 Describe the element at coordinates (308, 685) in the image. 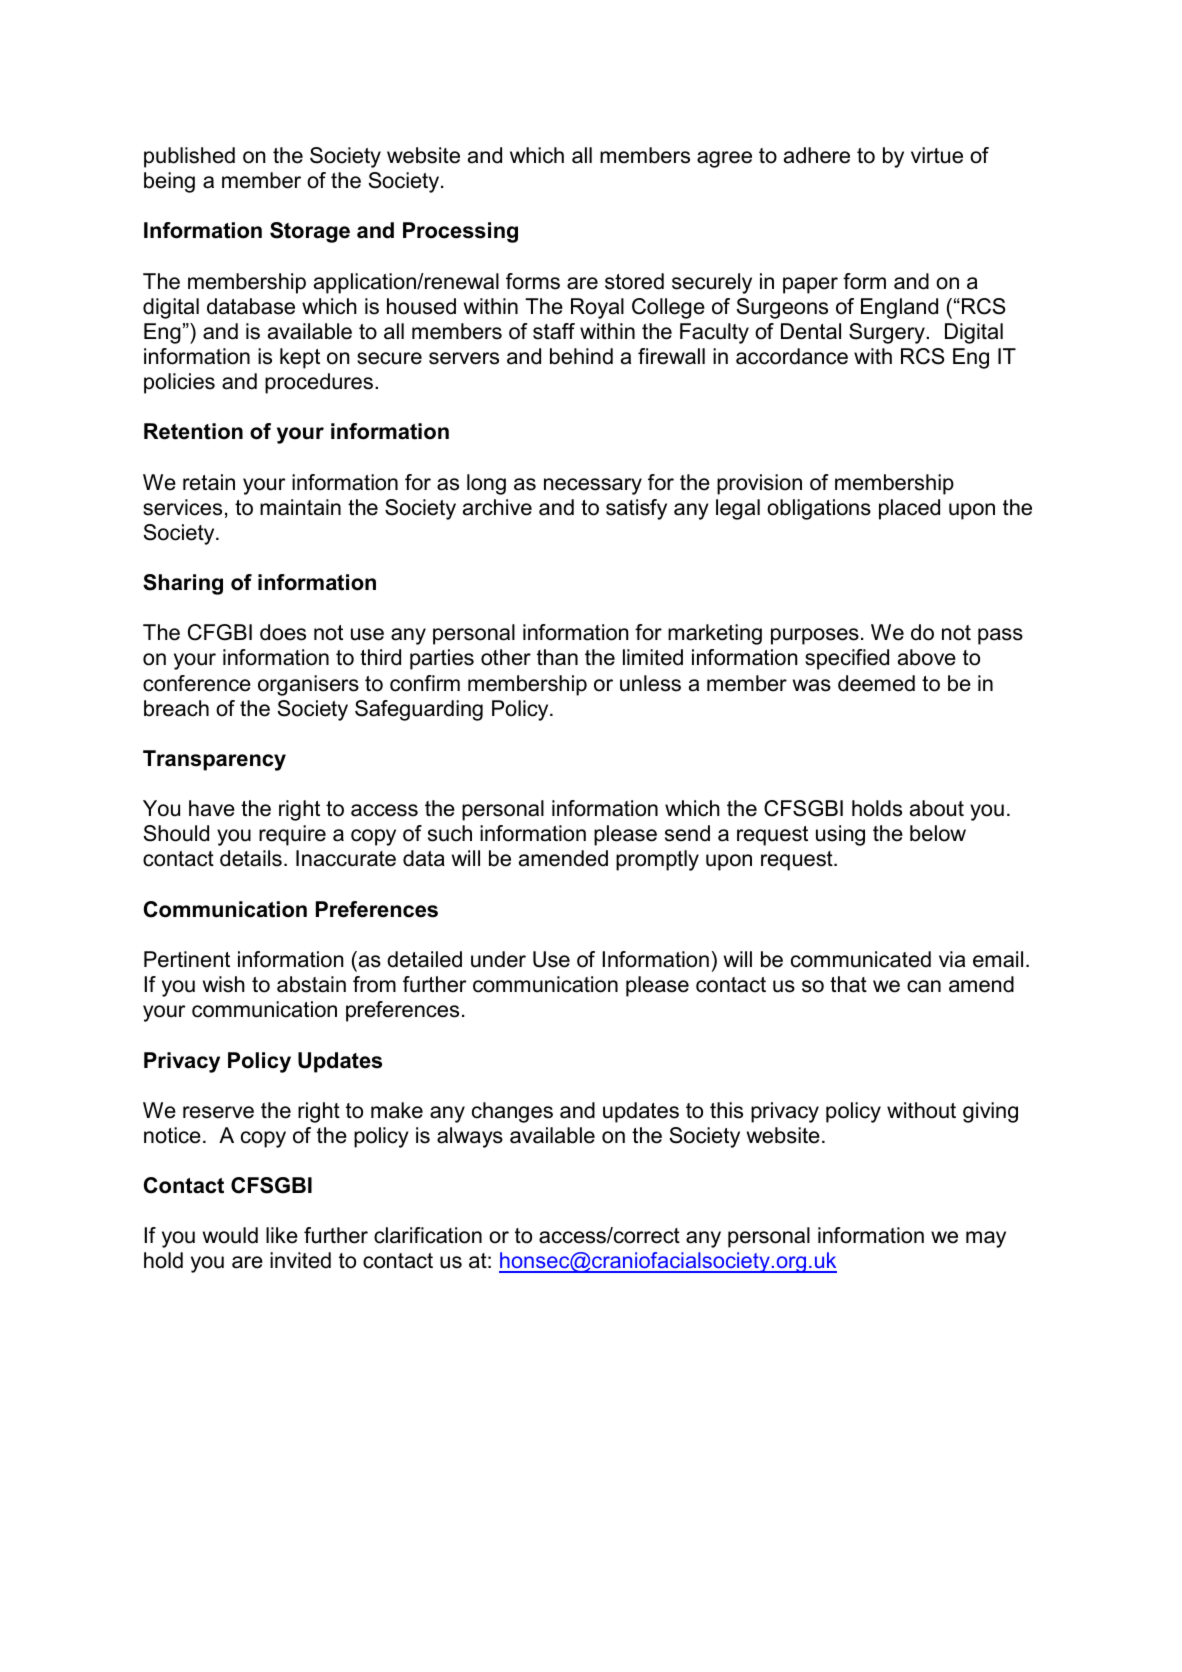

I see `organisers` at that location.
